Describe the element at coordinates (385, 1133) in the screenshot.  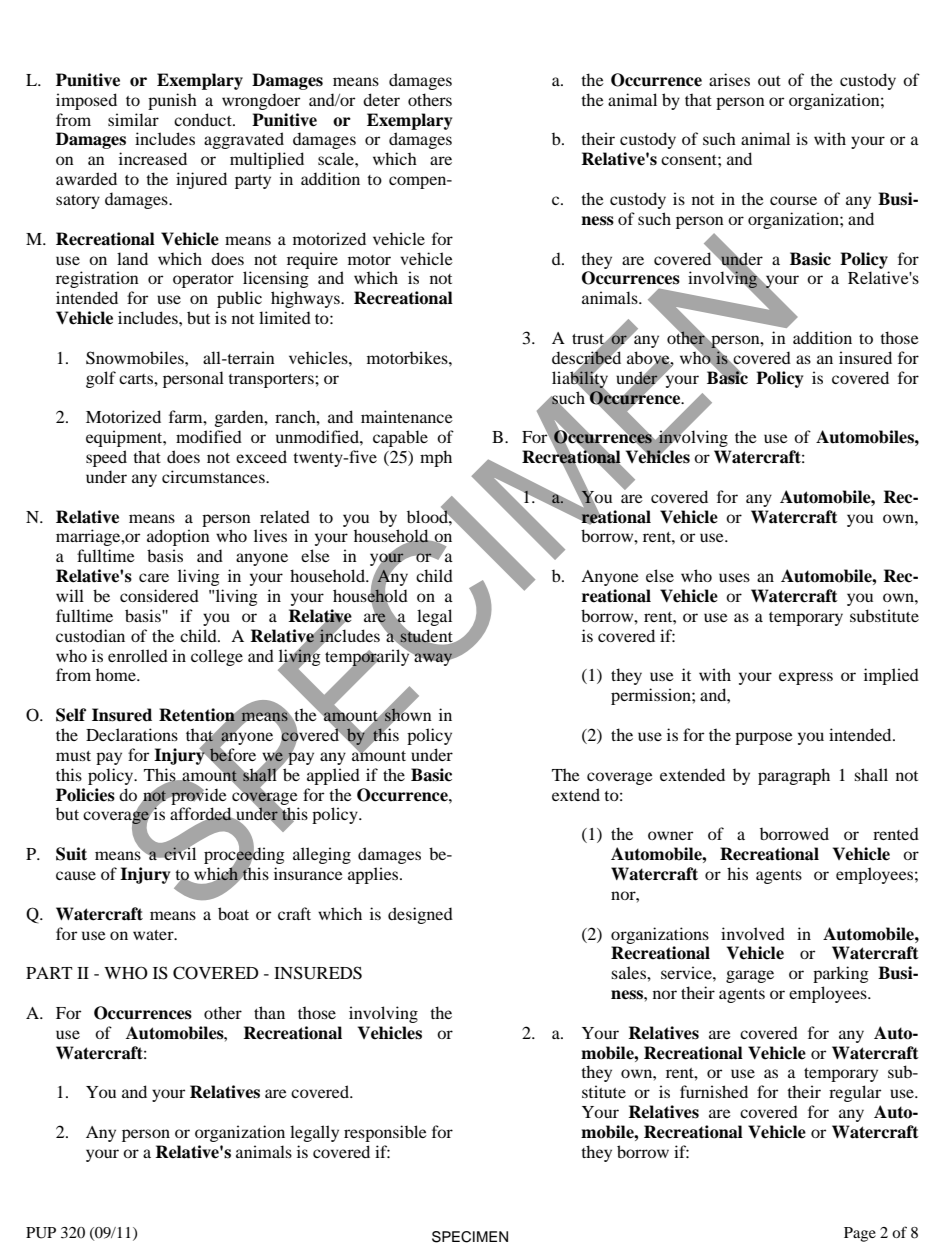
I see `responsible` at that location.
